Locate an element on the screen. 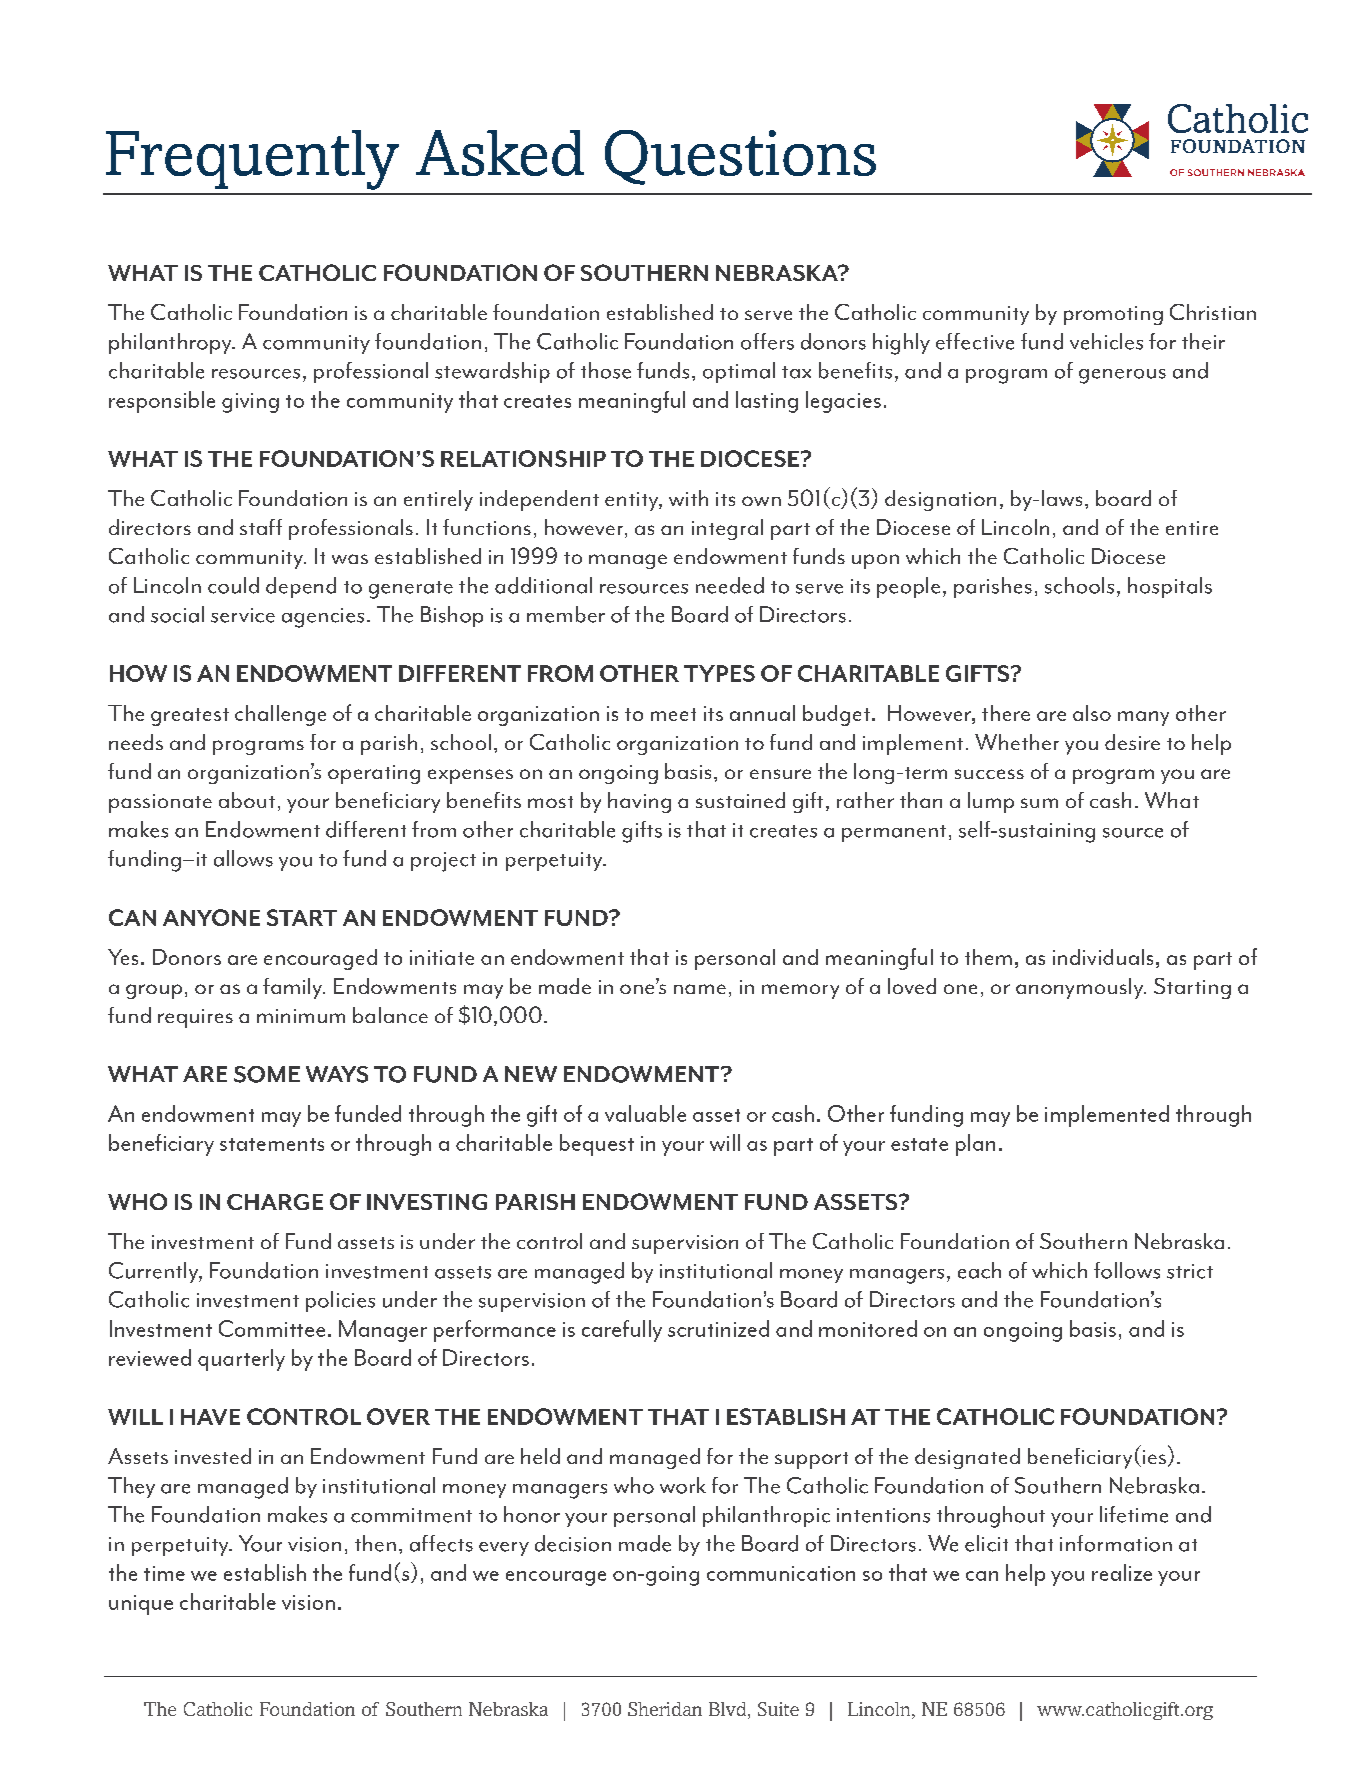 The image size is (1370, 1773). Questions is located at coordinates (740, 157).
